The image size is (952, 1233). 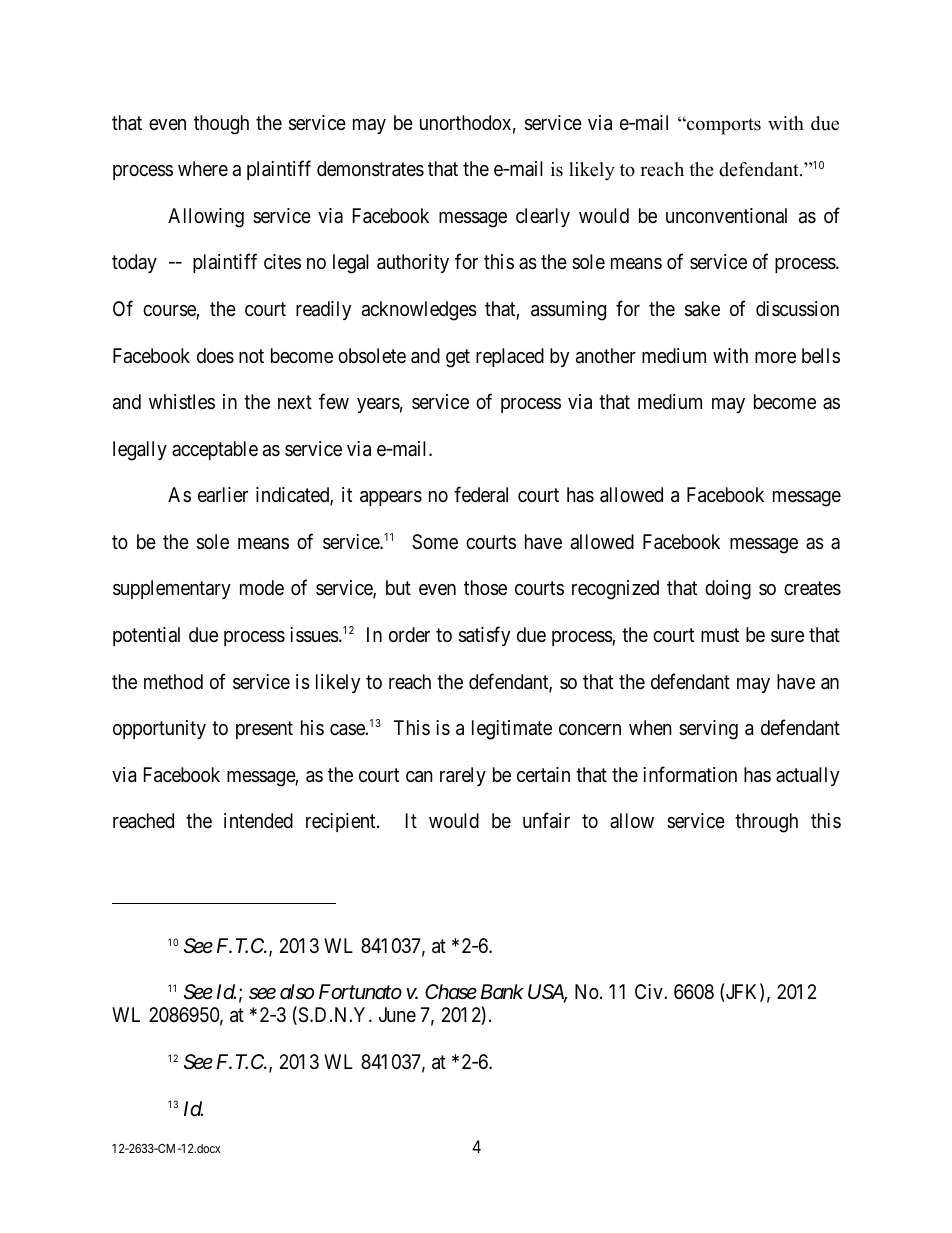 I want to click on demonstrates, so click(x=370, y=169).
